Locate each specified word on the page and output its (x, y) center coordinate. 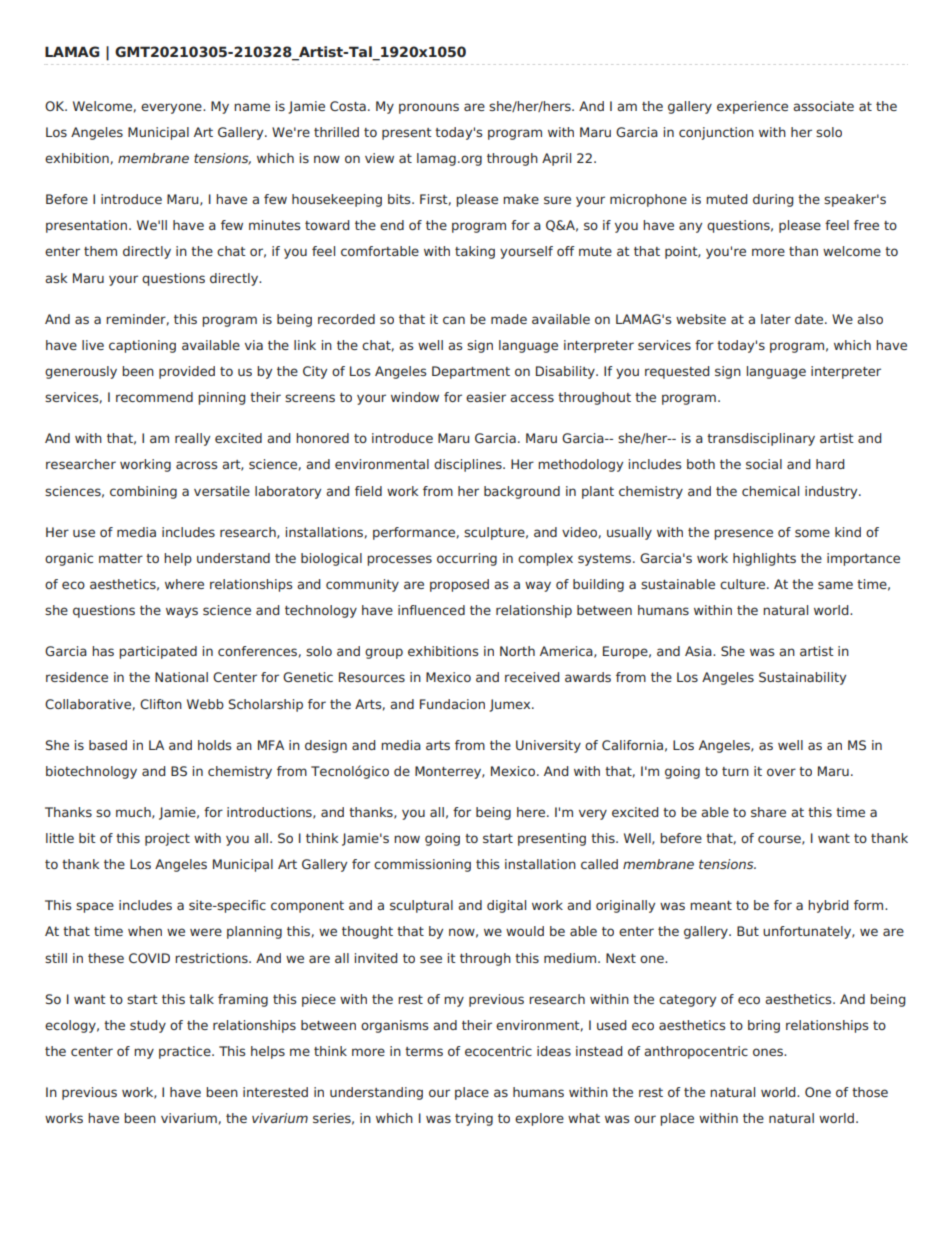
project (167, 839)
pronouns (429, 108)
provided (187, 372)
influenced (431, 610)
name (252, 107)
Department (471, 372)
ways (182, 612)
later (776, 319)
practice (186, 1052)
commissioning (422, 865)
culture (744, 584)
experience (752, 107)
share (768, 812)
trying (474, 1119)
